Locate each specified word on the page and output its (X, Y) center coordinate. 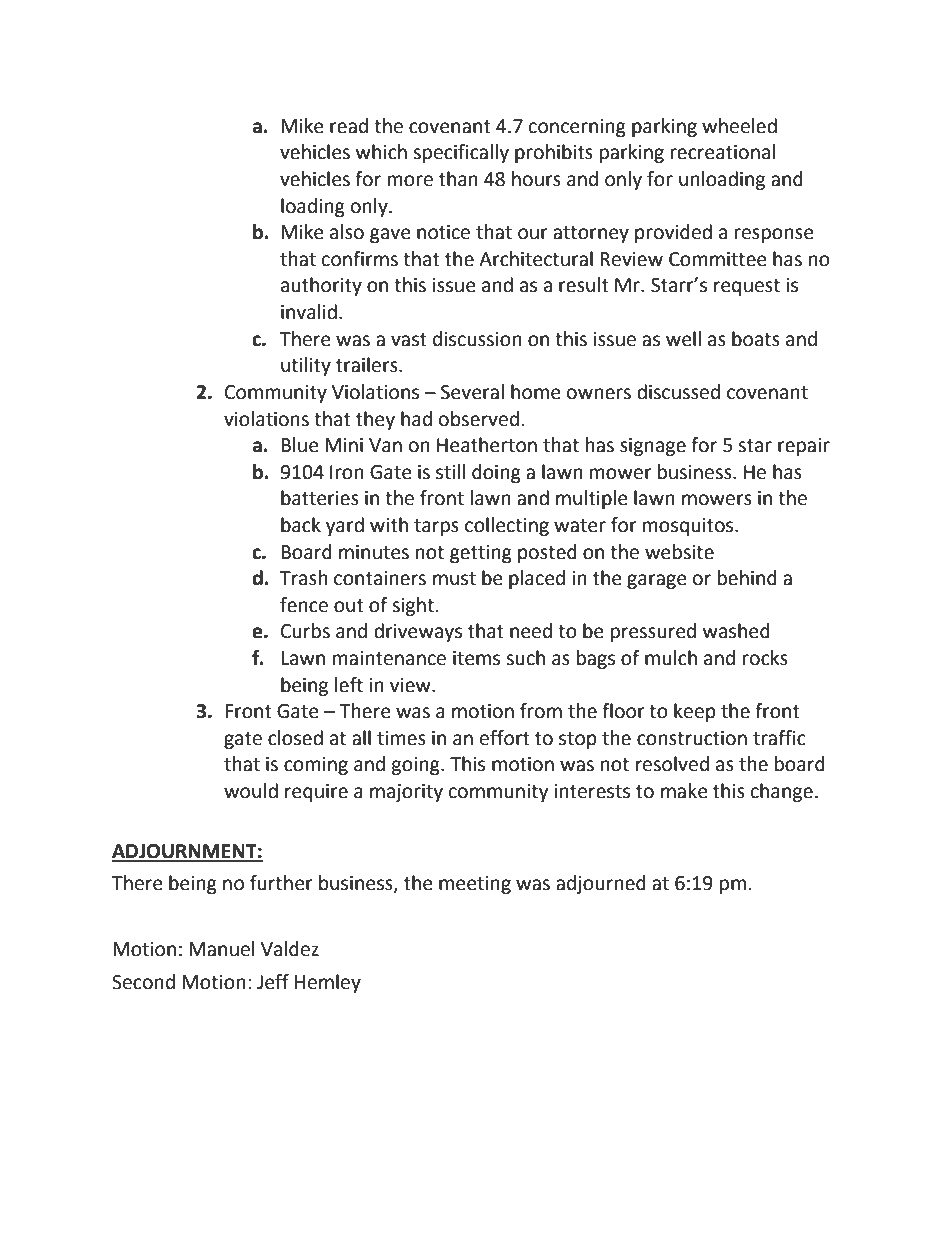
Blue (300, 445)
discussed (678, 392)
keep (695, 712)
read (349, 126)
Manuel (221, 949)
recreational (723, 152)
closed (295, 738)
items (476, 658)
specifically (461, 153)
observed (479, 419)
